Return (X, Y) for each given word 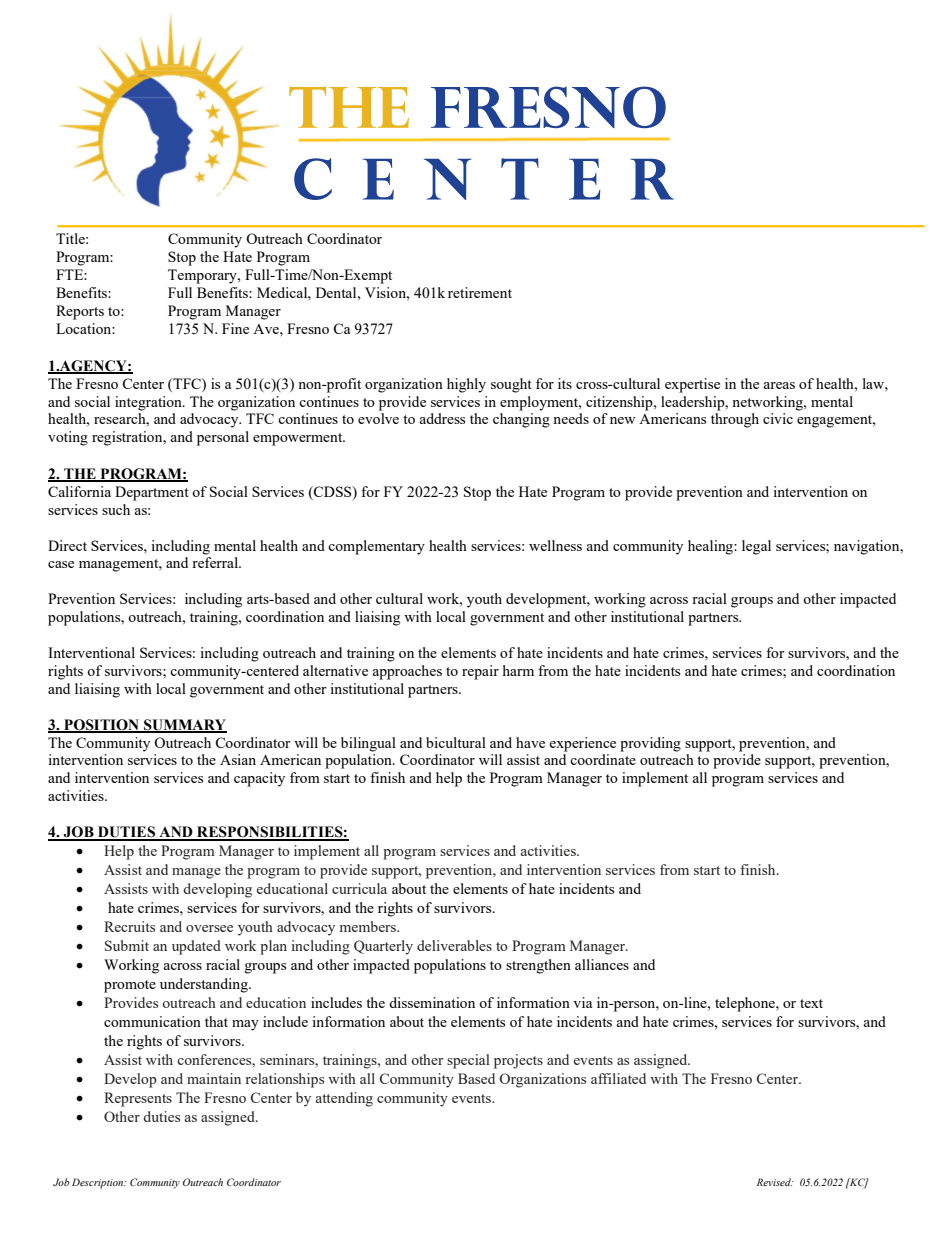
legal (756, 547)
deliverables (454, 945)
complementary (376, 547)
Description (99, 1183)
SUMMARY (184, 725)
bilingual (368, 744)
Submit (127, 945)
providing (650, 744)
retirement (480, 292)
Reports (80, 312)
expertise (692, 385)
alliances (602, 964)
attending (344, 1099)
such (116, 509)
